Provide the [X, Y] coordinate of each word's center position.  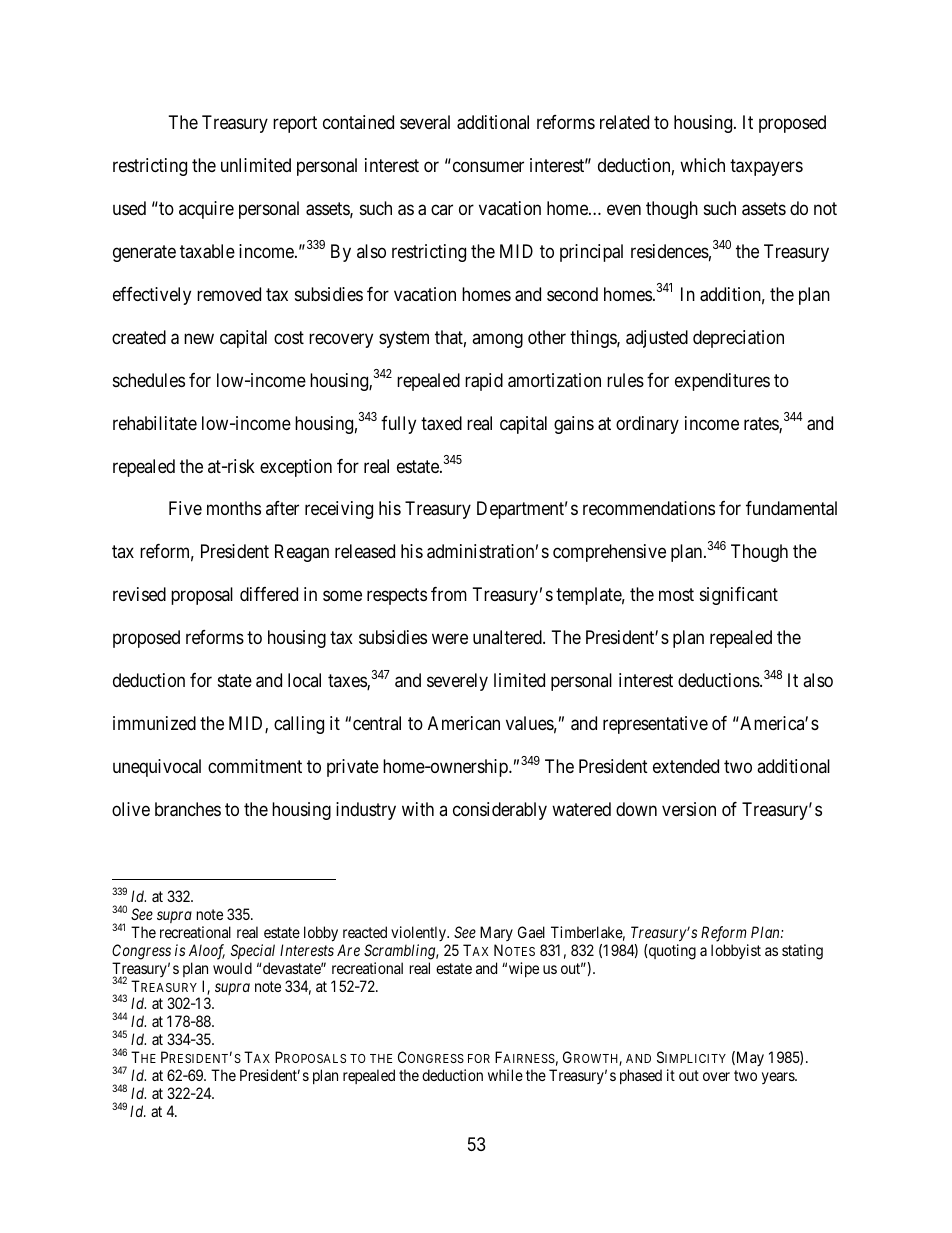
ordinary [647, 425]
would [232, 968]
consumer [488, 166]
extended [686, 766]
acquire [206, 210]
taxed [441, 423]
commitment [255, 766]
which [702, 165]
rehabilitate [155, 423]
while [505, 1075]
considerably [500, 811]
